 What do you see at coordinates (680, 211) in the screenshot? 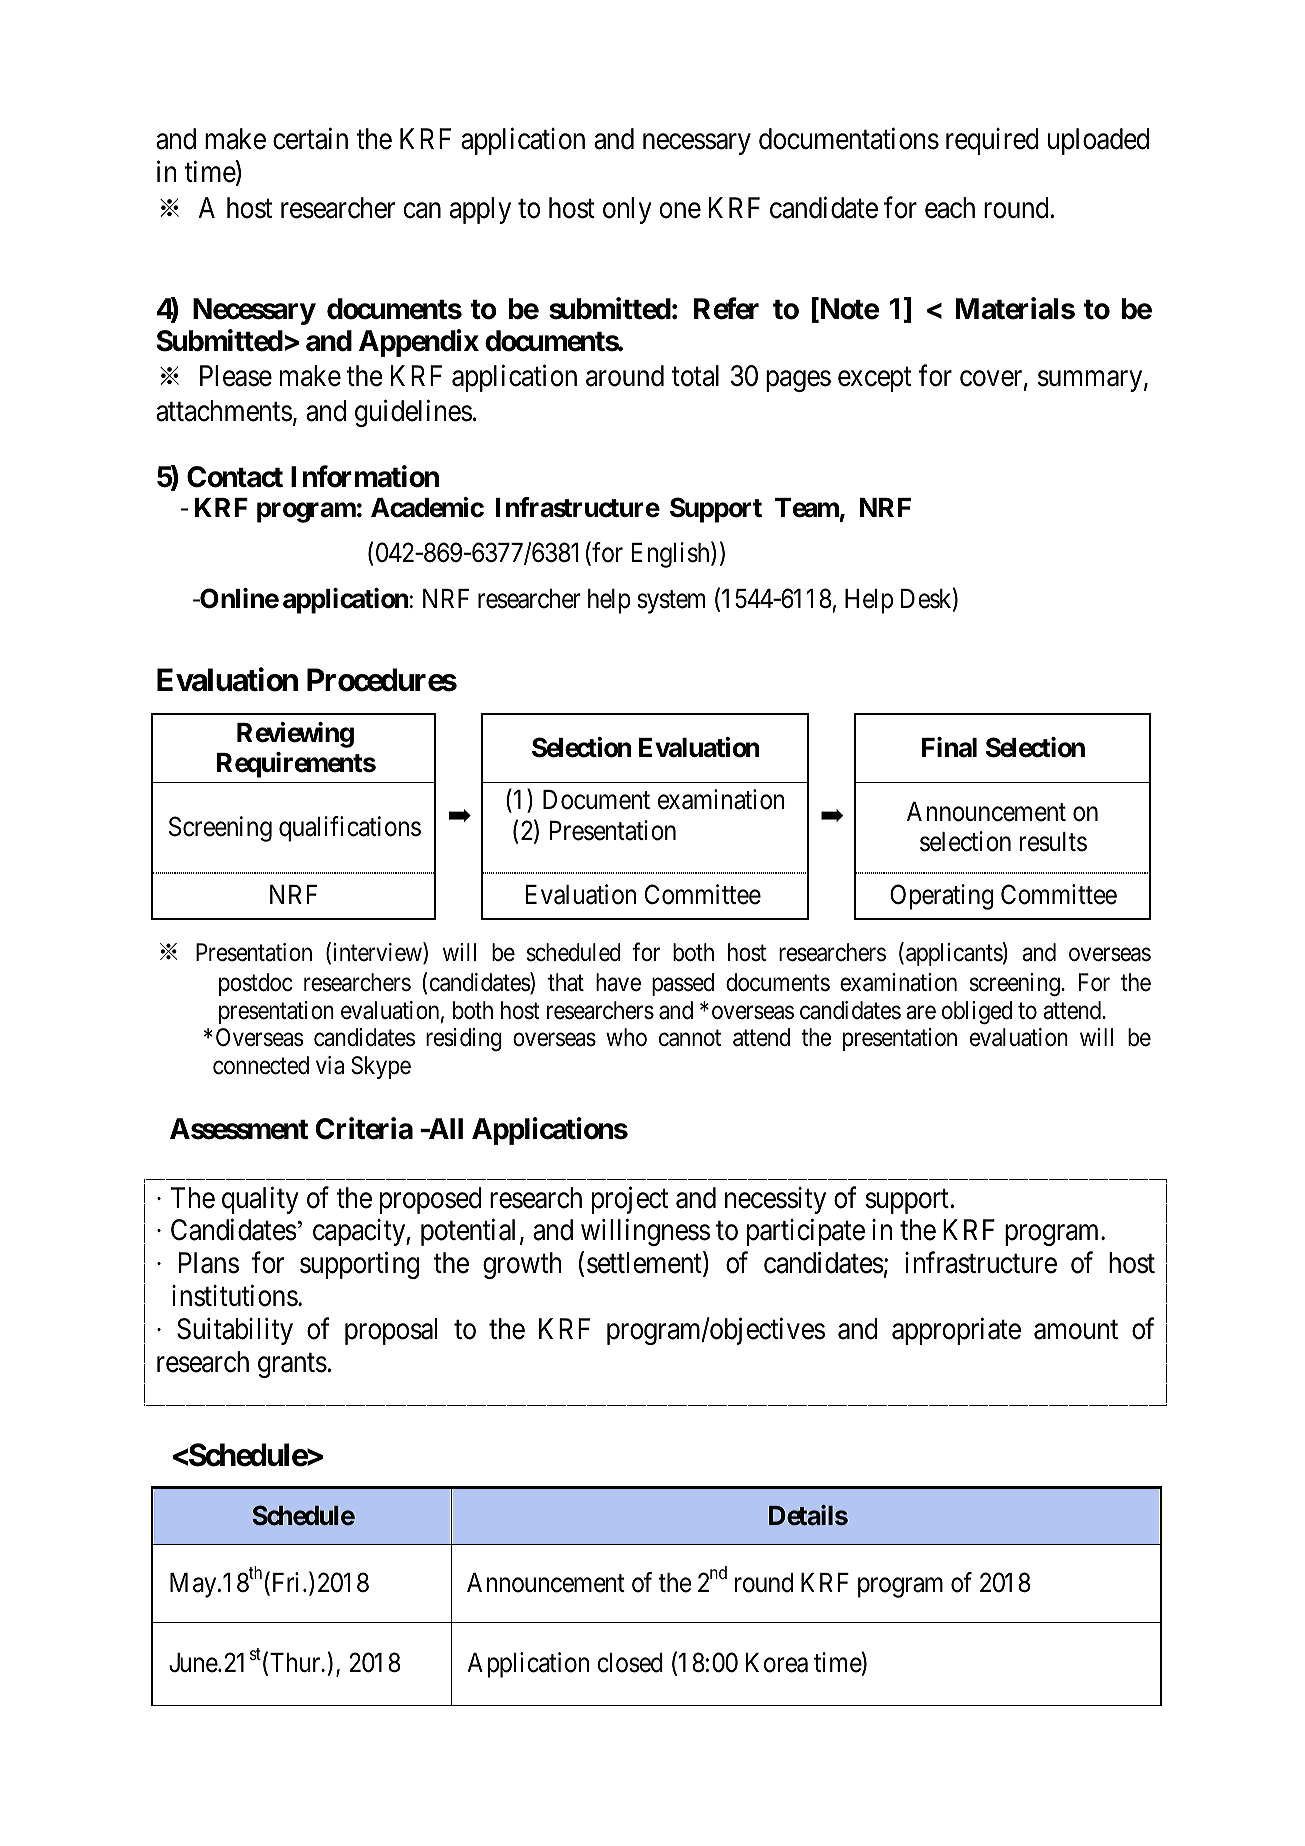
I see `one` at bounding box center [680, 211].
